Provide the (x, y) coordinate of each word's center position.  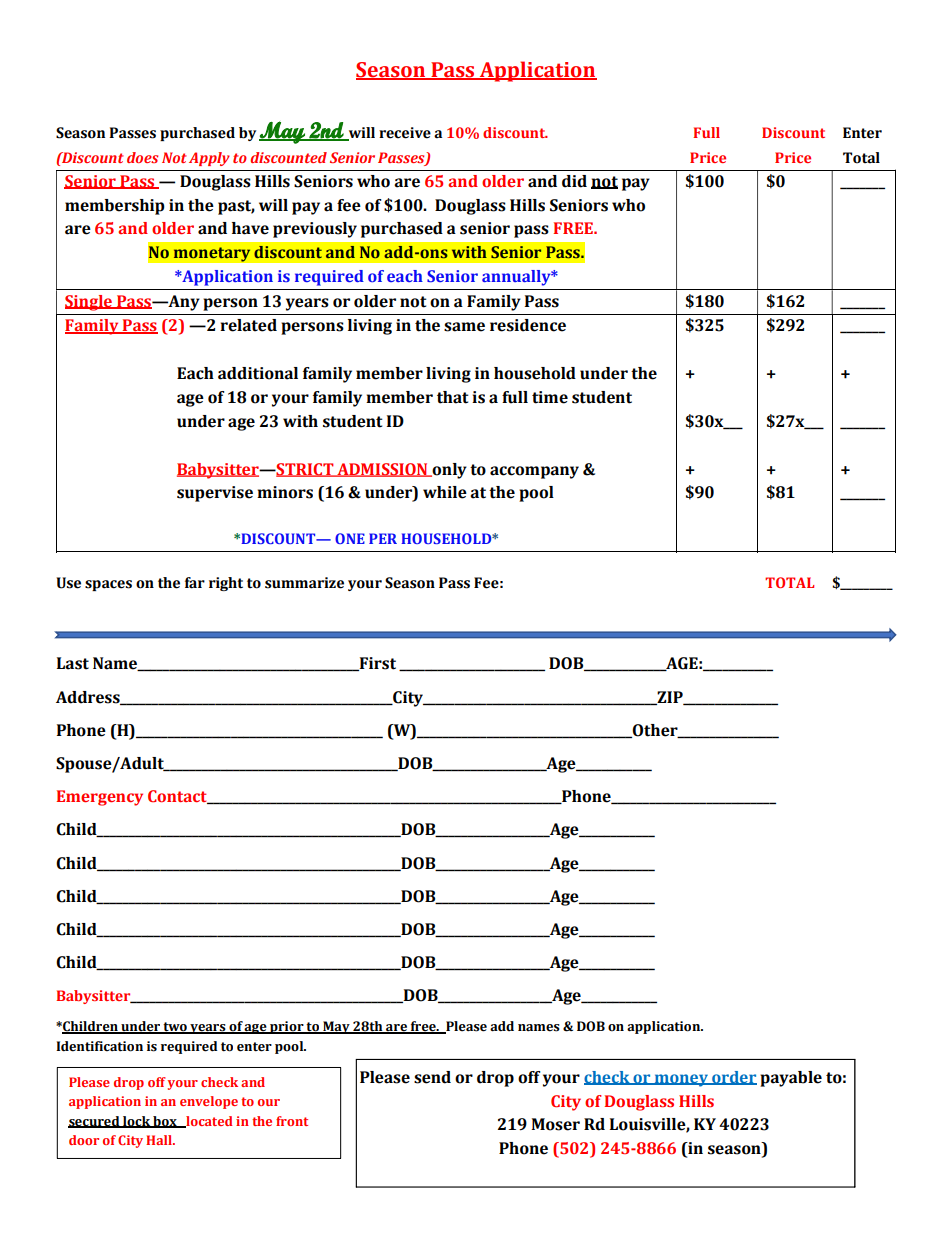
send (432, 1077)
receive (405, 133)
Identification (99, 1046)
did (574, 181)
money (681, 1080)
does (142, 157)
